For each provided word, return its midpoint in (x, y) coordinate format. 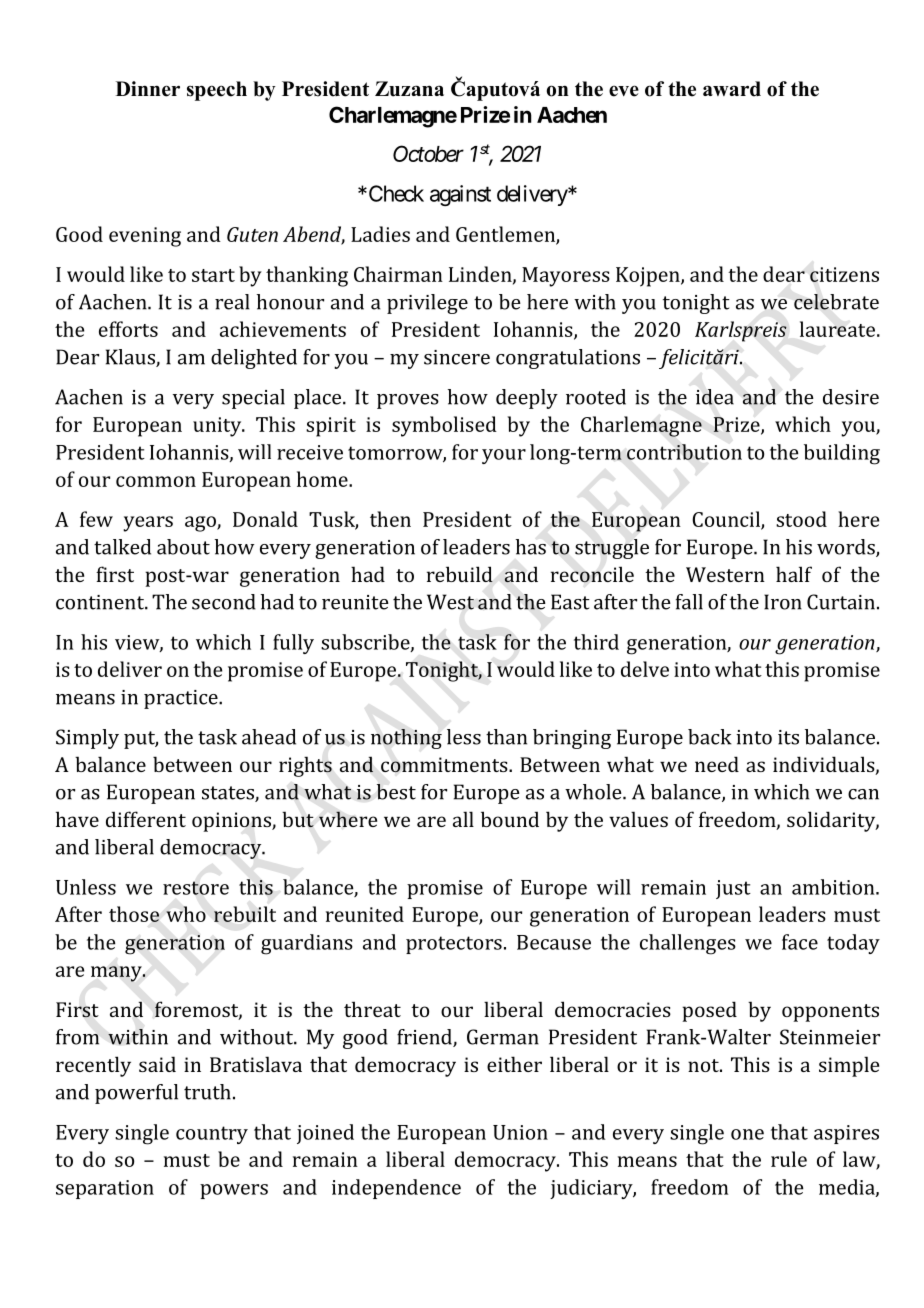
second (224, 602)
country (212, 1135)
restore (196, 888)
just (733, 889)
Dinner (148, 89)
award (732, 89)
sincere (457, 357)
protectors (454, 945)
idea (715, 397)
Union (520, 1132)
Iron (783, 602)
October (428, 153)
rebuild (460, 574)
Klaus (131, 358)
